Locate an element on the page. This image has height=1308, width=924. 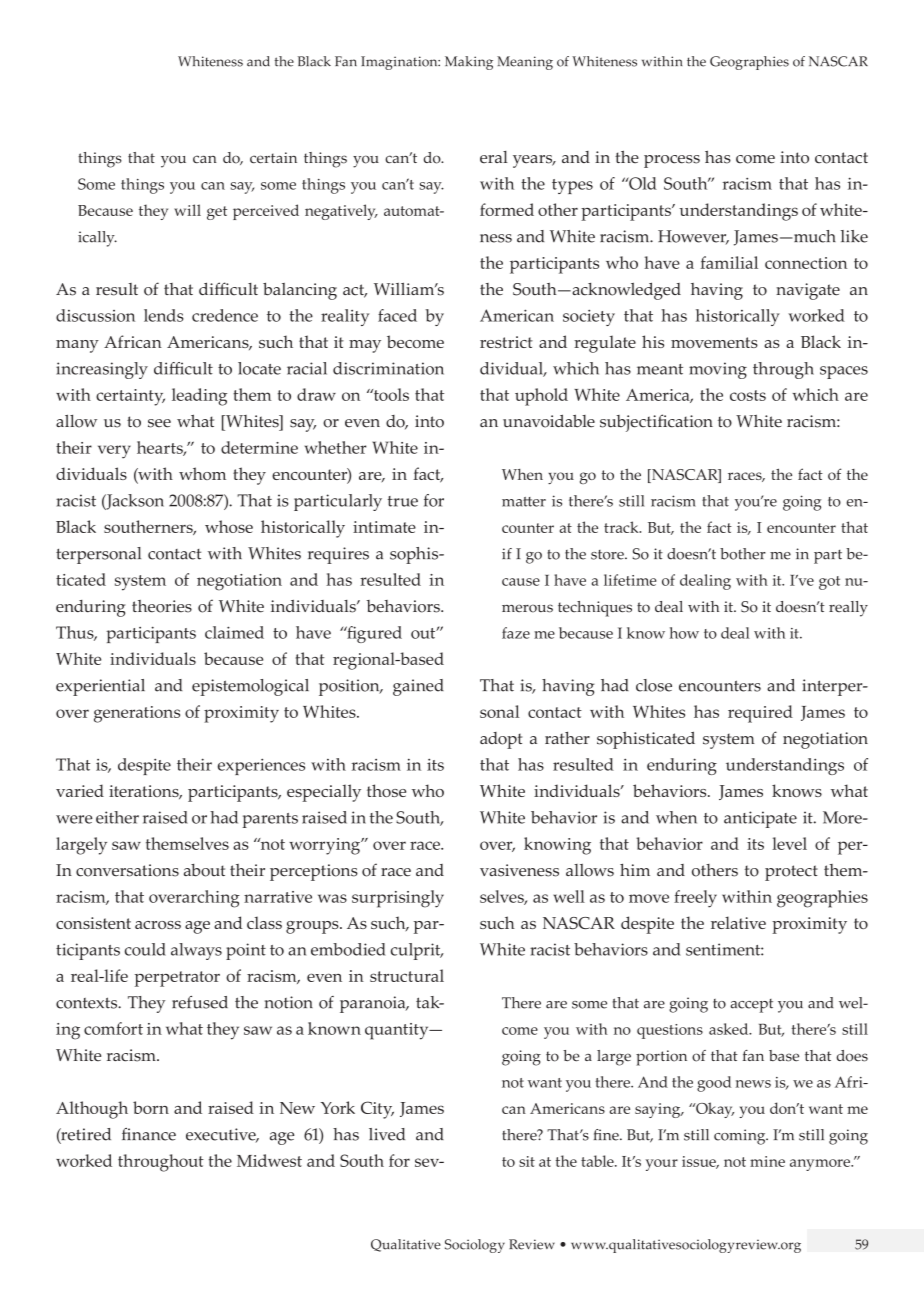
Making is located at coordinates (469, 63).
